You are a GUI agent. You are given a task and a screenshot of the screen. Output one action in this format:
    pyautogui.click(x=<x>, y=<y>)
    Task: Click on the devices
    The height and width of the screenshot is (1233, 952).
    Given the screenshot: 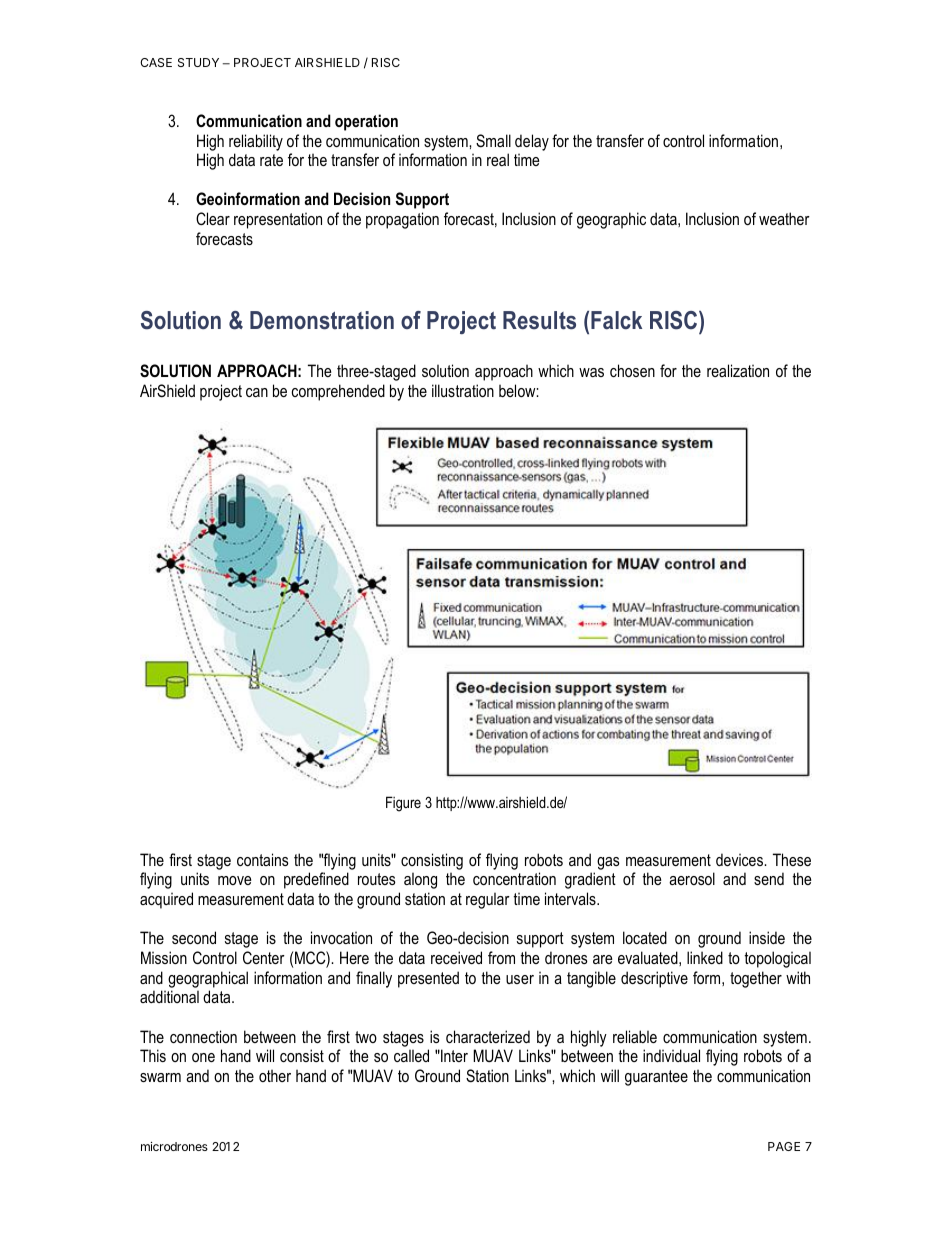 What is the action you would take?
    pyautogui.click(x=741, y=859)
